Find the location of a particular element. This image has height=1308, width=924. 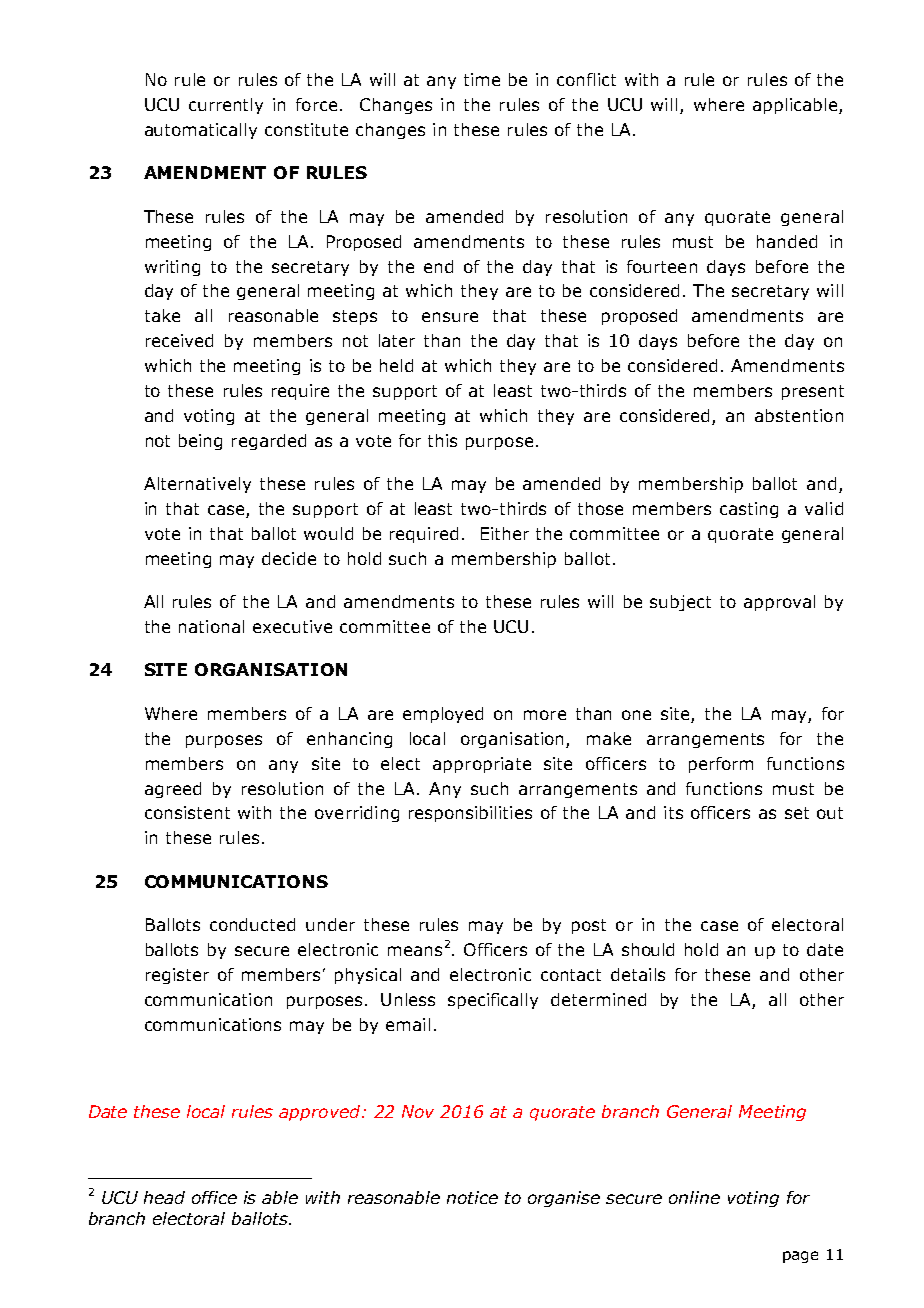

head is located at coordinates (164, 1197).
